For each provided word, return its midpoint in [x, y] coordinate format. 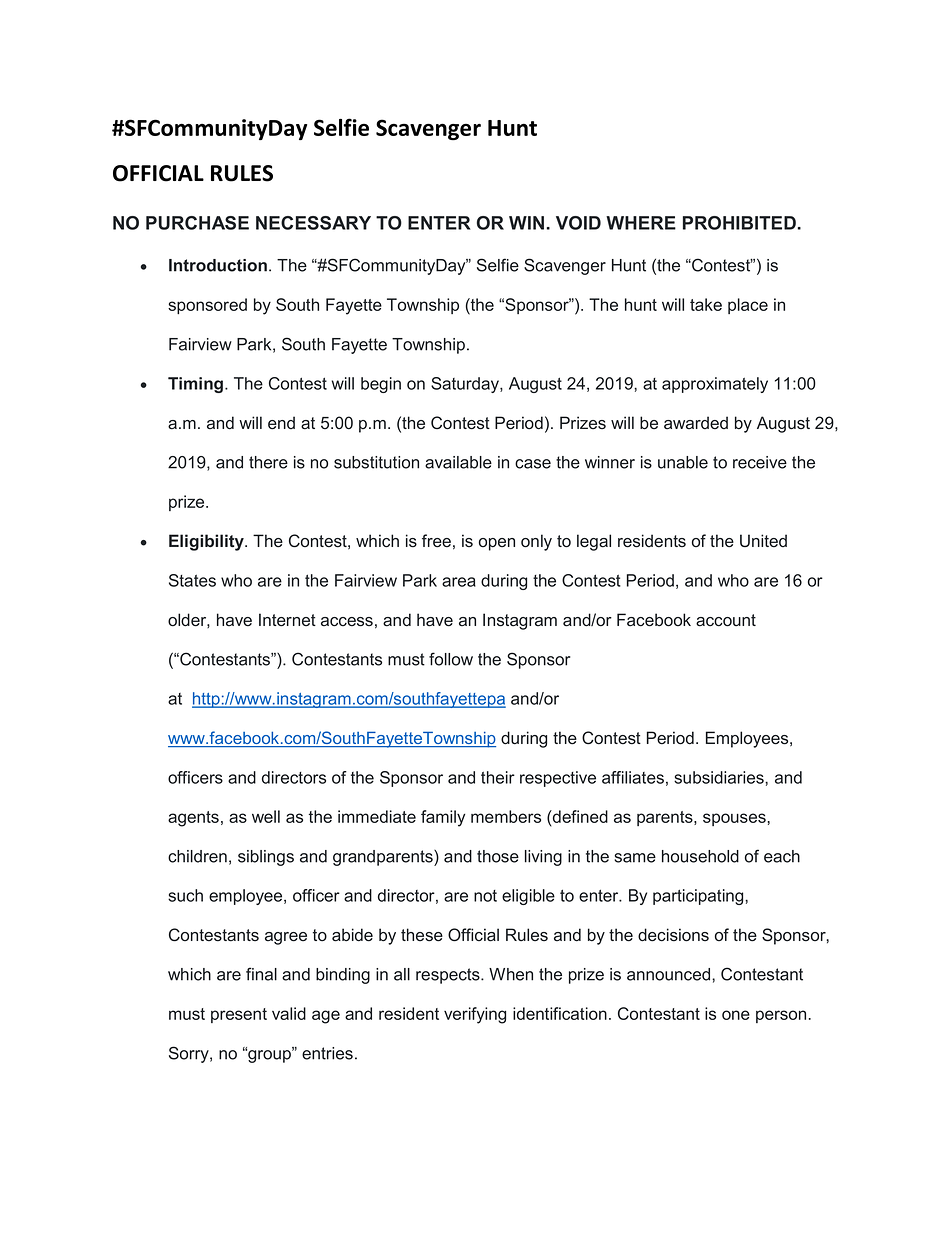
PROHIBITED [739, 223]
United [763, 540]
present [239, 1015]
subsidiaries [720, 777]
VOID [578, 223]
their [498, 777]
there [268, 462]
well [266, 816]
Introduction [218, 265]
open [497, 544]
